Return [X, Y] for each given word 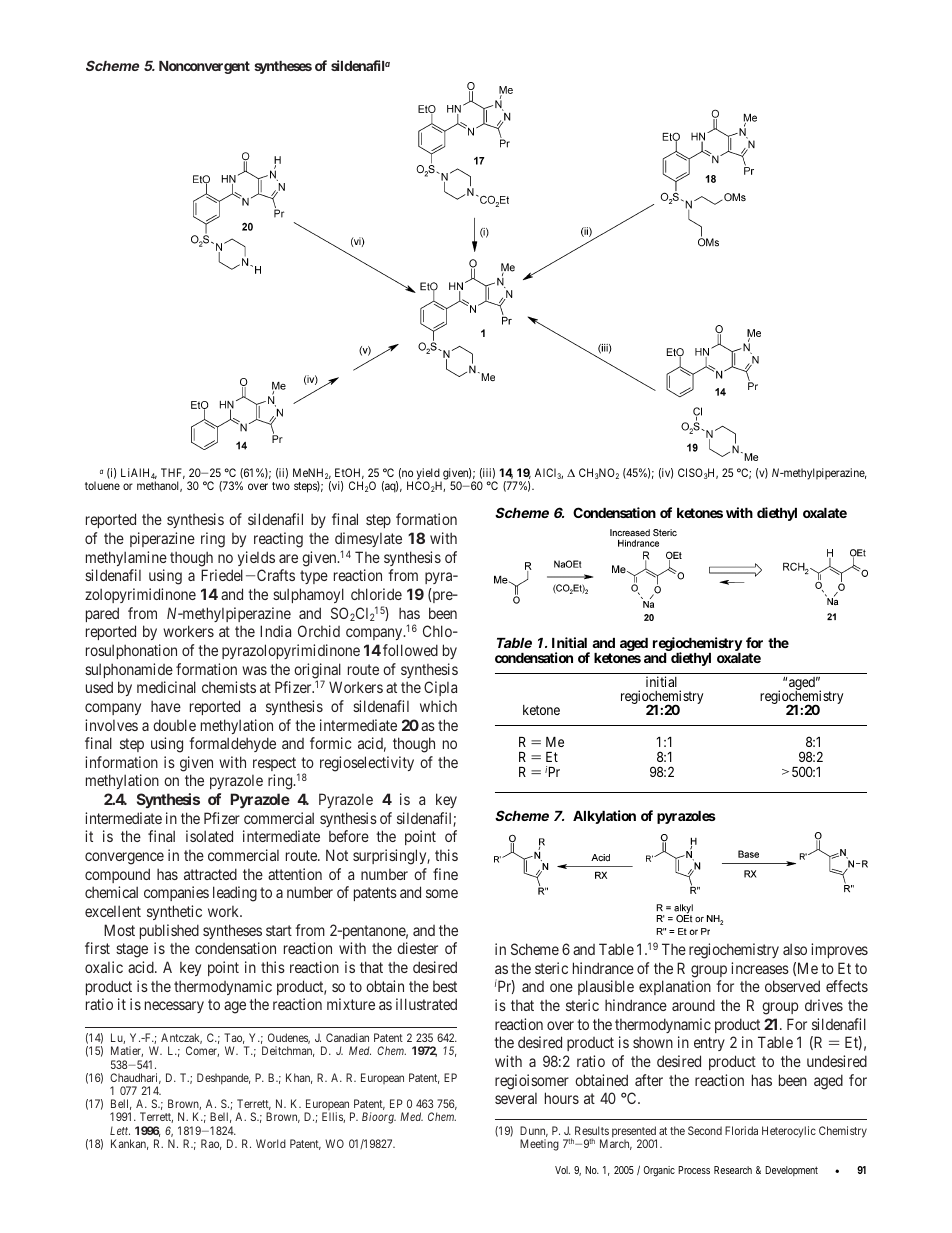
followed [410, 650]
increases [760, 968]
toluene [102, 485]
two [281, 486]
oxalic [104, 967]
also [795, 949]
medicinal [166, 687]
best [445, 986]
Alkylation [604, 817]
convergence [124, 858]
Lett [120, 1130]
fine [445, 874]
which [438, 706]
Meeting [539, 1145]
